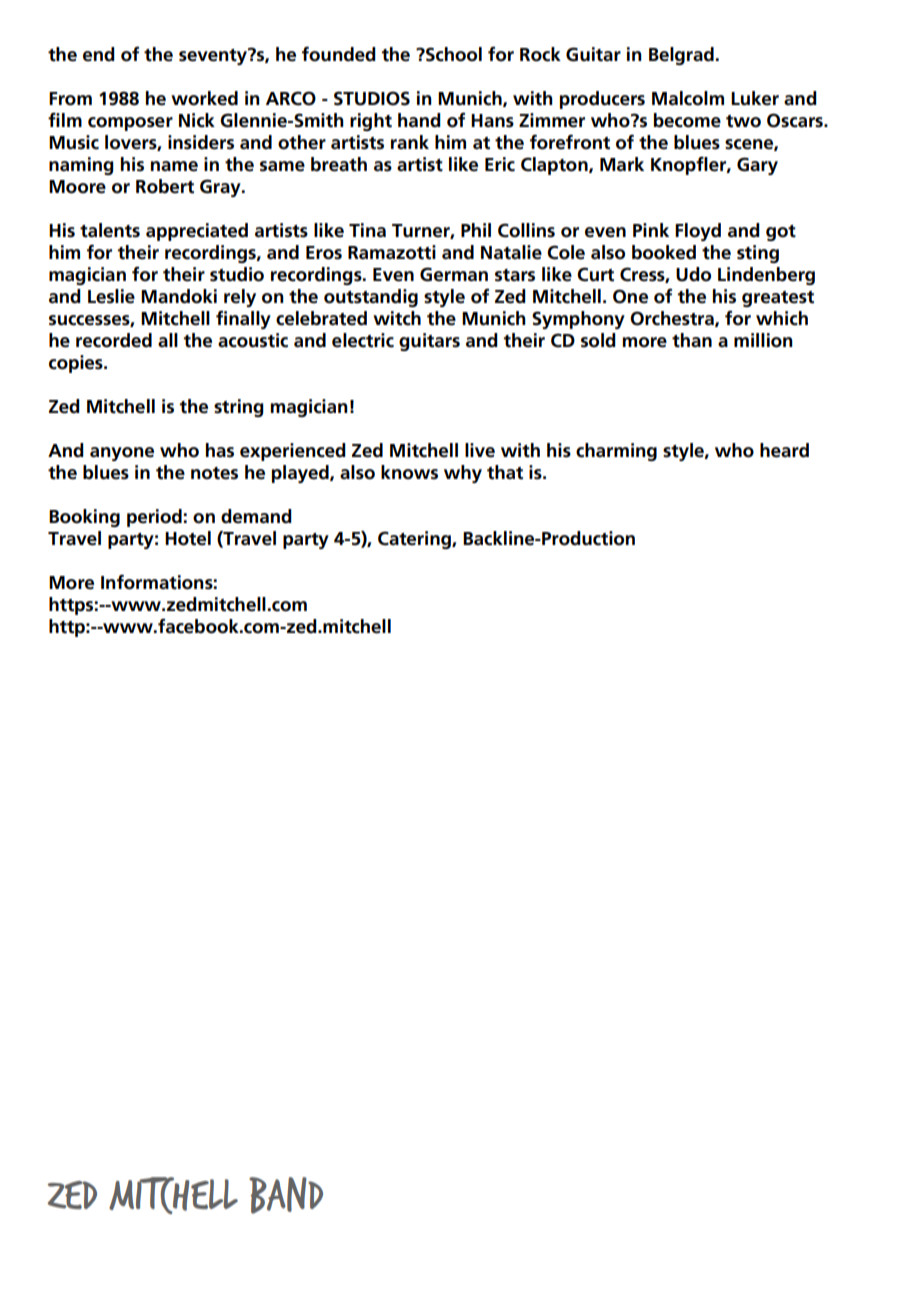 Image resolution: width=924 pixels, height=1308 pixels. What do you see at coordinates (688, 98) in the image?
I see `Malcolm` at bounding box center [688, 98].
